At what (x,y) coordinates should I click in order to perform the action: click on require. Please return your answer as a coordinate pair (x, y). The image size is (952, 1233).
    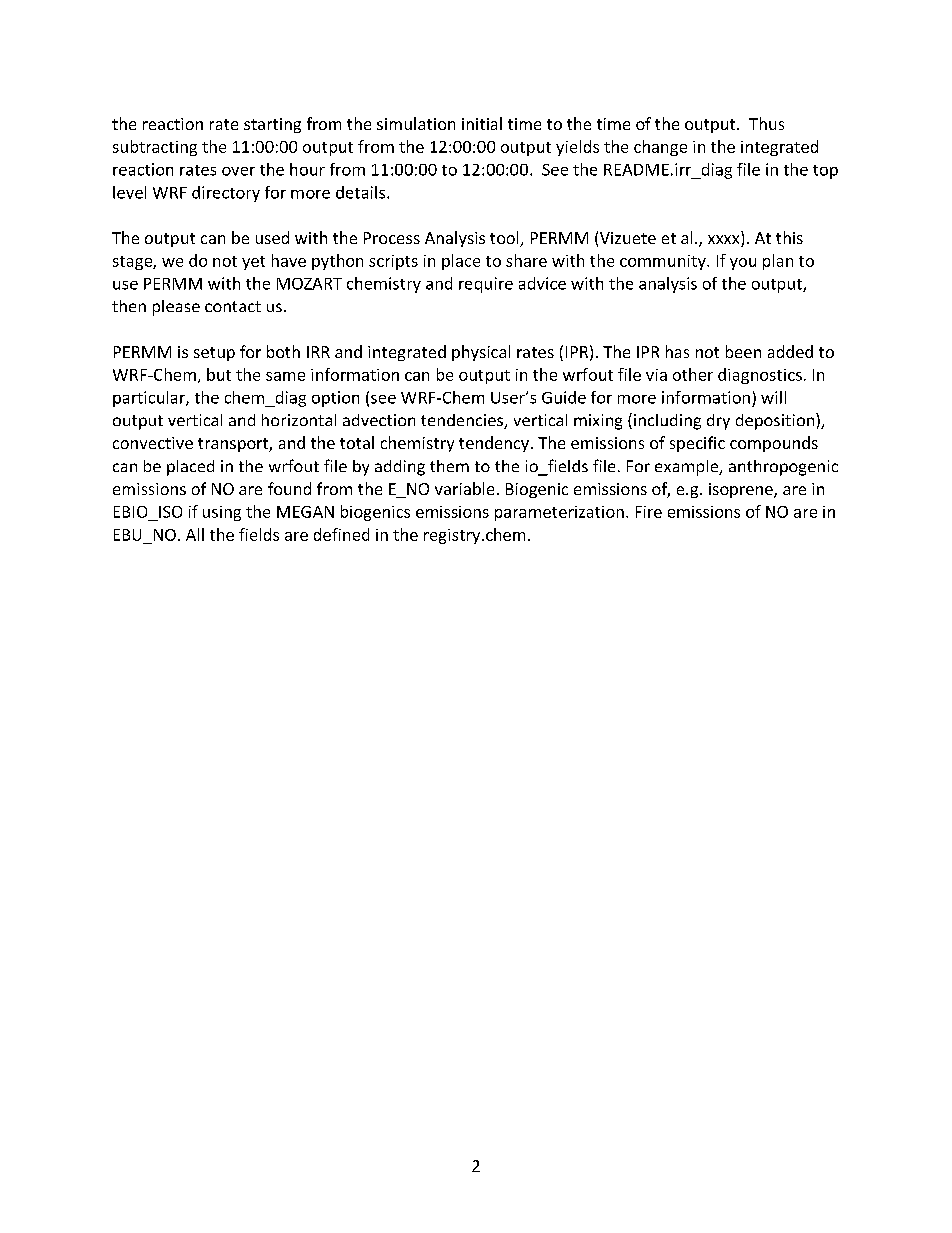
    Looking at the image, I should click on (486, 285).
